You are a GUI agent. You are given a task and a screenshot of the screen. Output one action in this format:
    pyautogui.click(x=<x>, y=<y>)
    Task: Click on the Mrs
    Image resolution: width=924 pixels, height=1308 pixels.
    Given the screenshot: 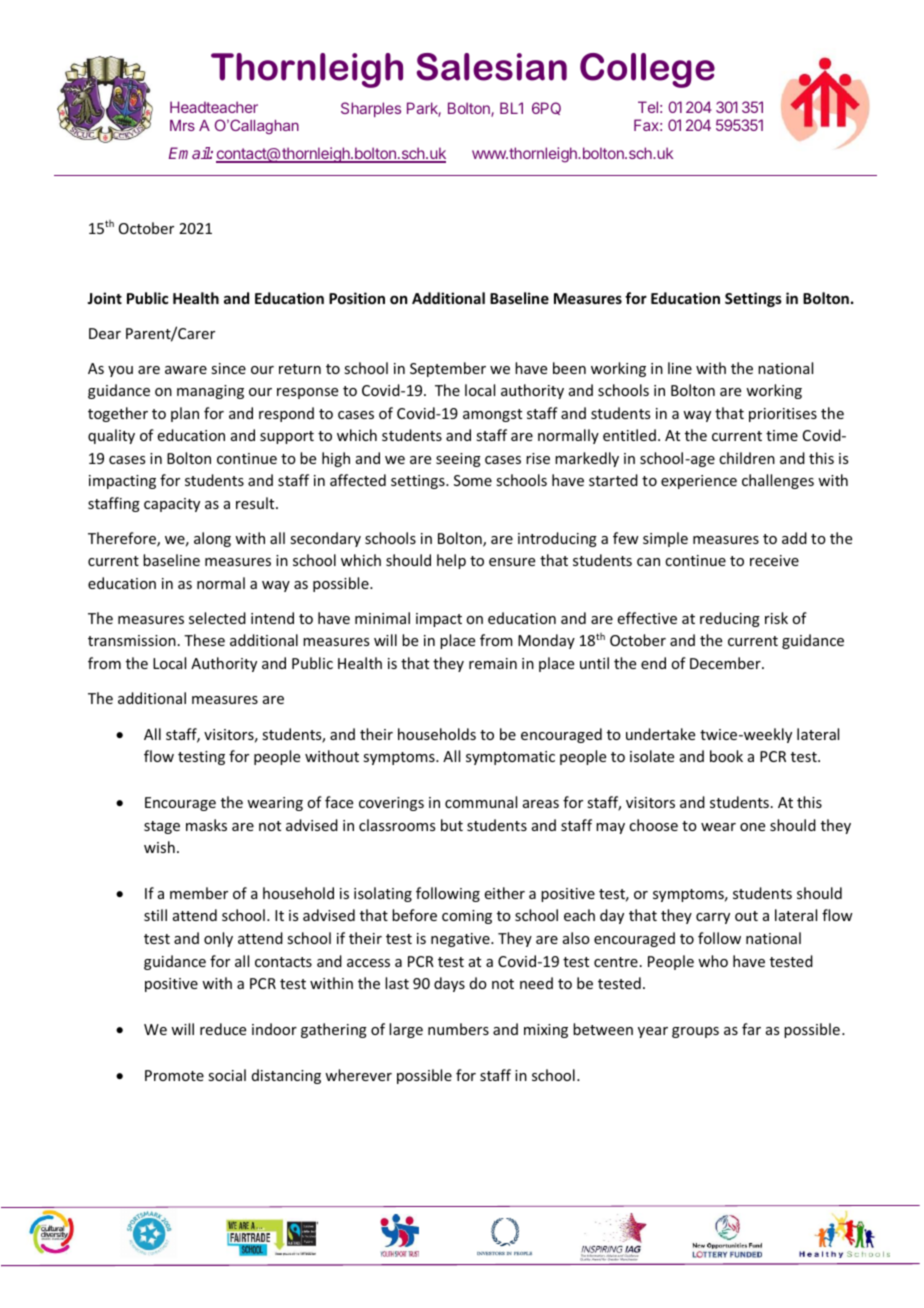 What is the action you would take?
    pyautogui.click(x=182, y=125)
